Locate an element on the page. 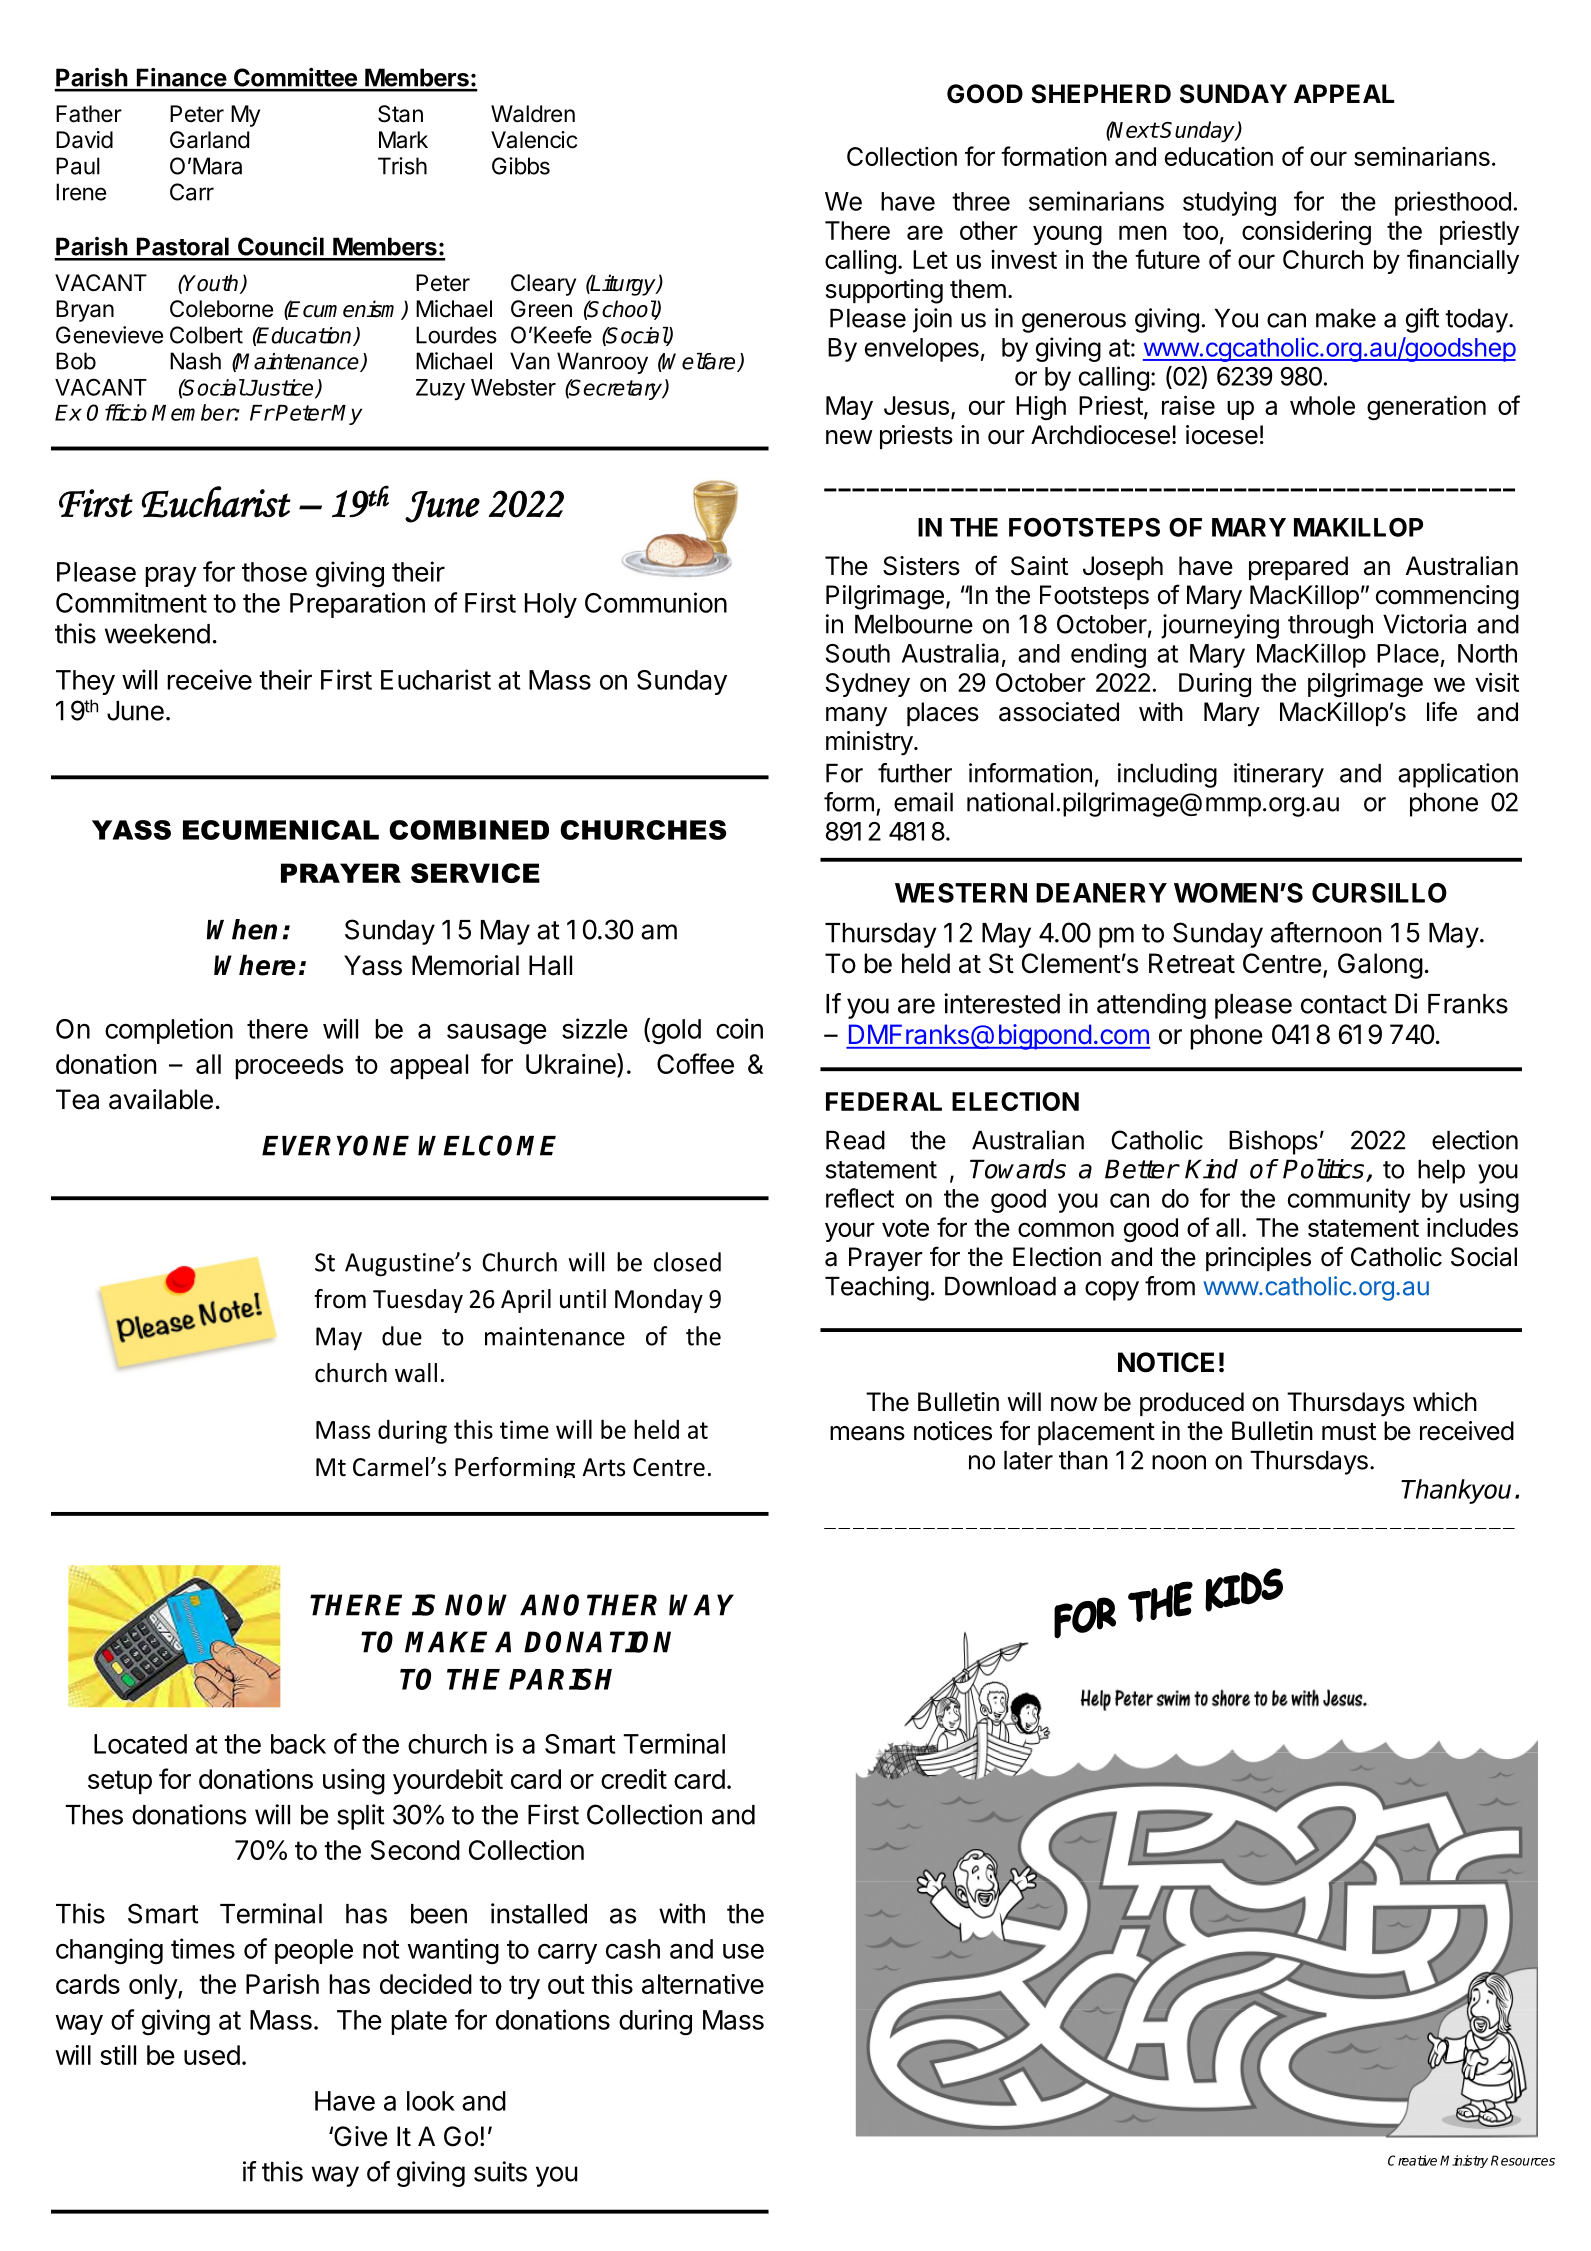  Creative is located at coordinates (1412, 2160).
